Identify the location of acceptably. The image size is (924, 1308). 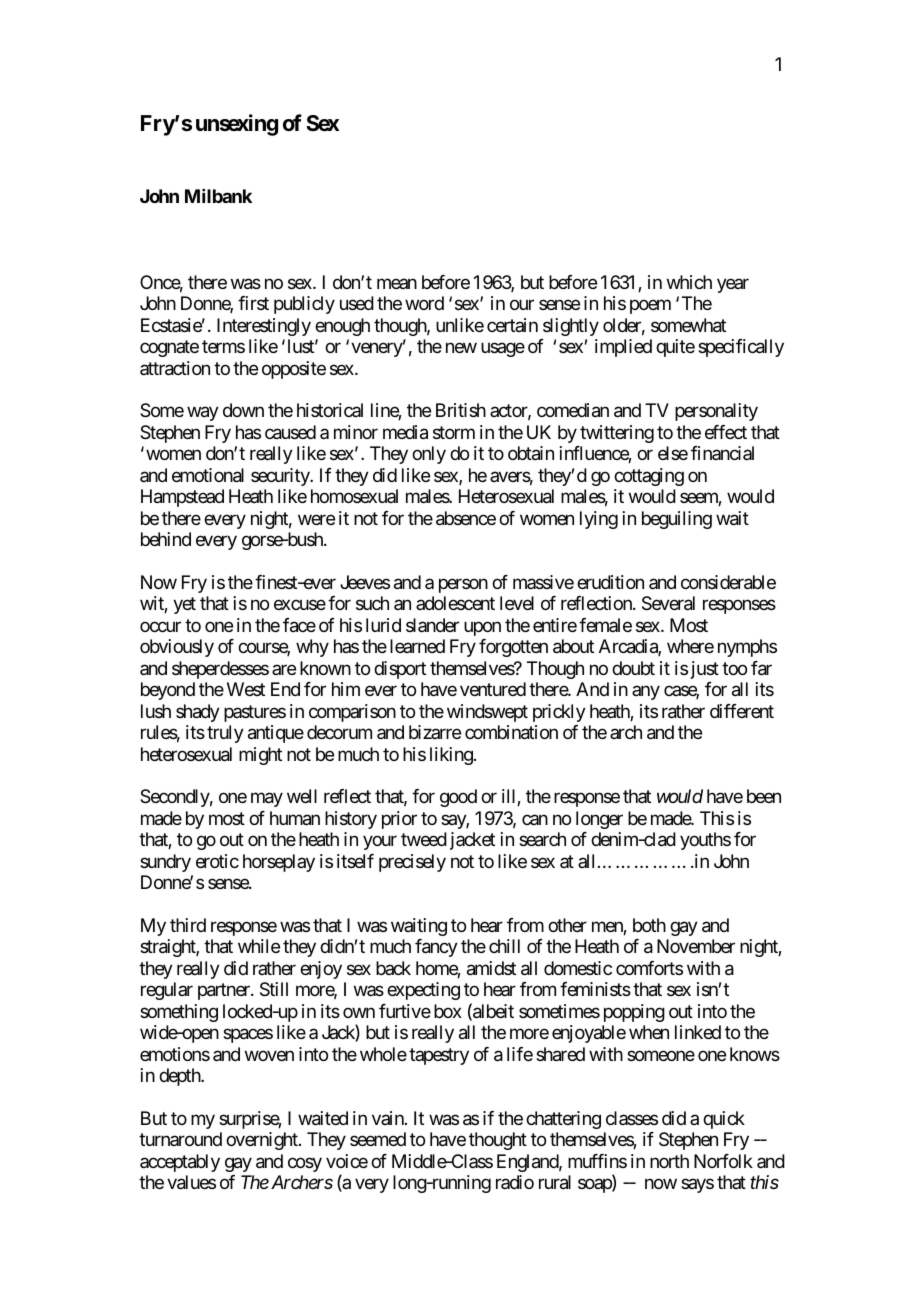
(180, 1163).
